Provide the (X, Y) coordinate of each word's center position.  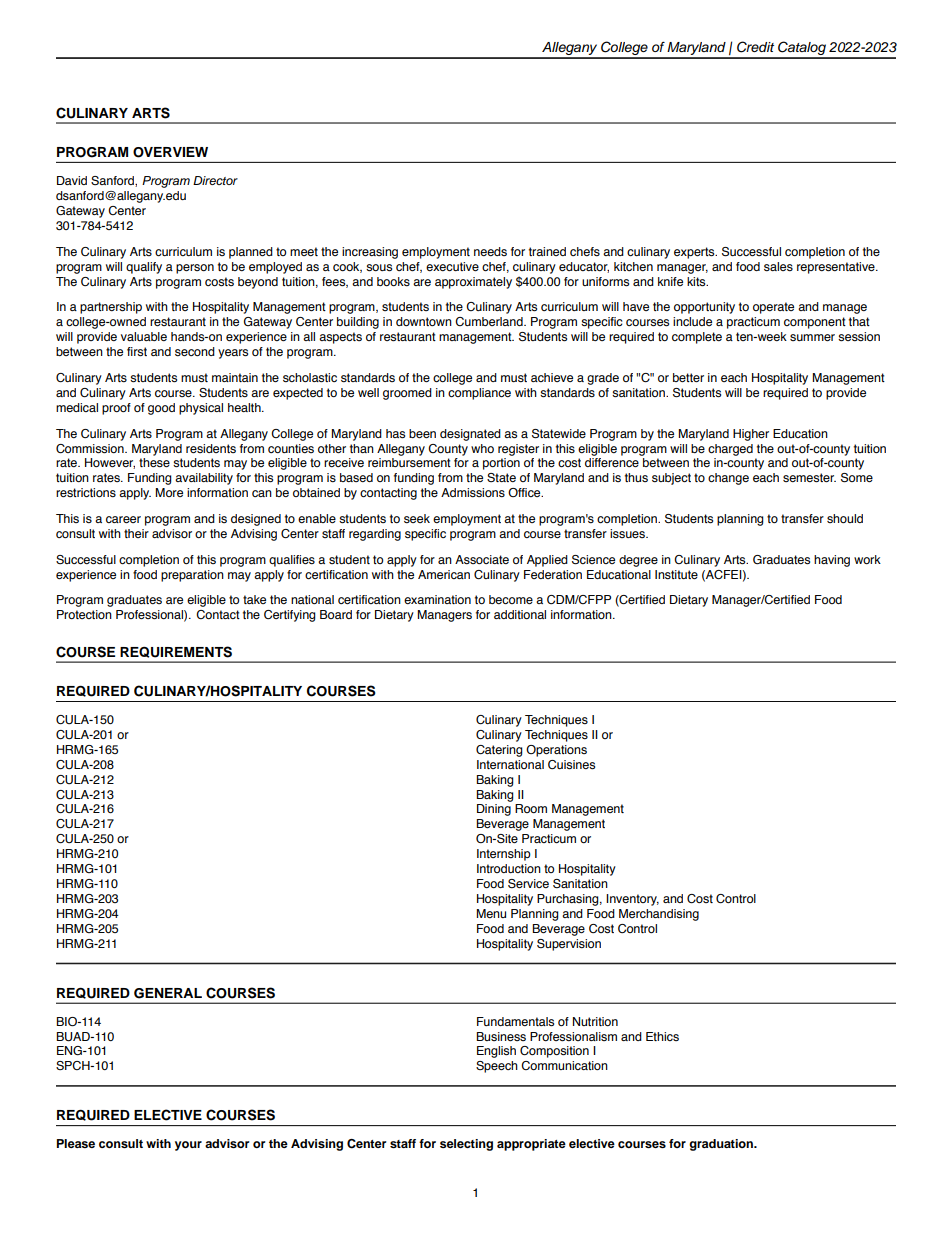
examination (437, 599)
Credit (755, 47)
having (832, 561)
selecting (466, 1145)
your (188, 1146)
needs (490, 251)
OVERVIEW (170, 152)
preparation (192, 576)
